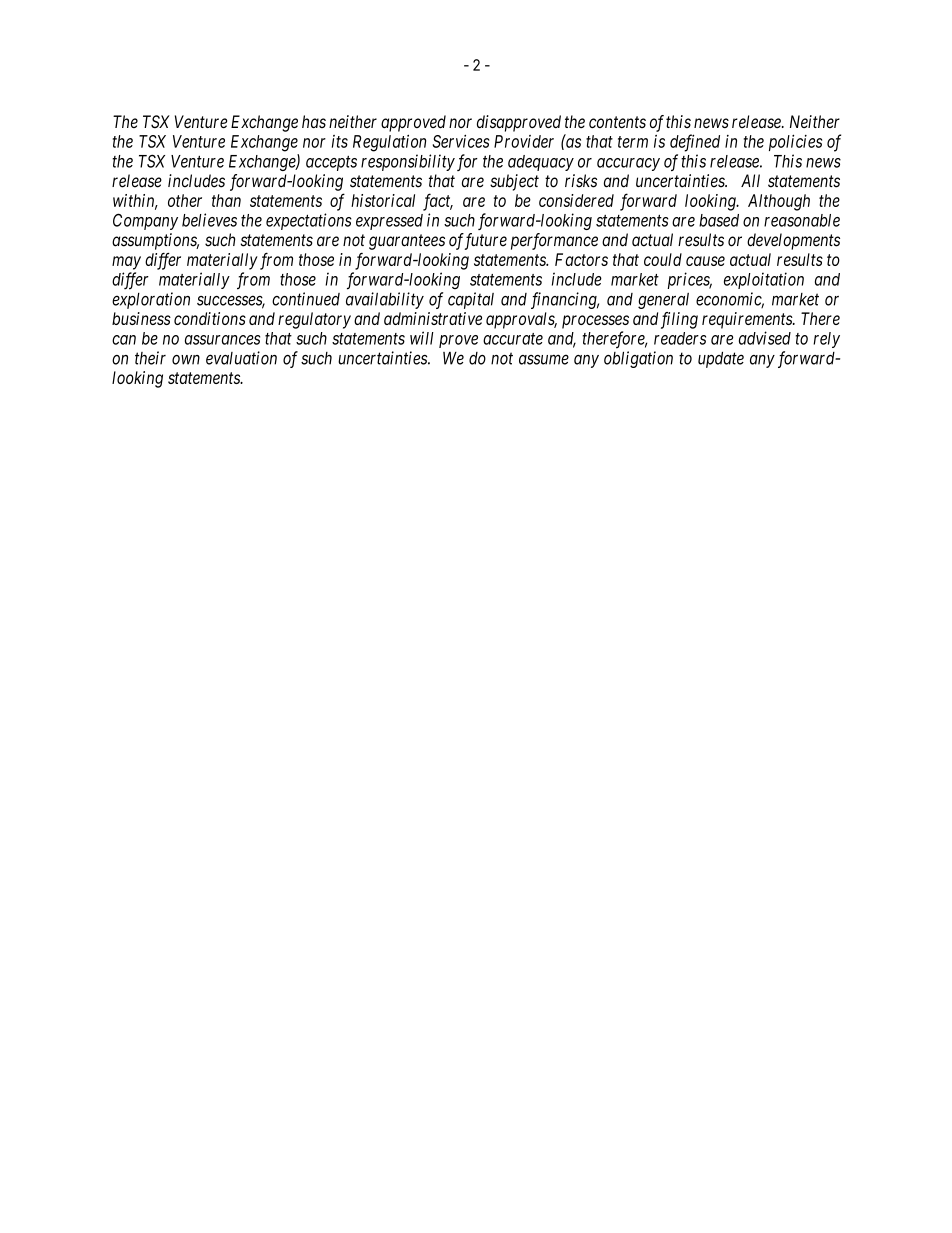 This document has width=952, height=1233. What do you see at coordinates (471, 300) in the document?
I see `capital` at bounding box center [471, 300].
